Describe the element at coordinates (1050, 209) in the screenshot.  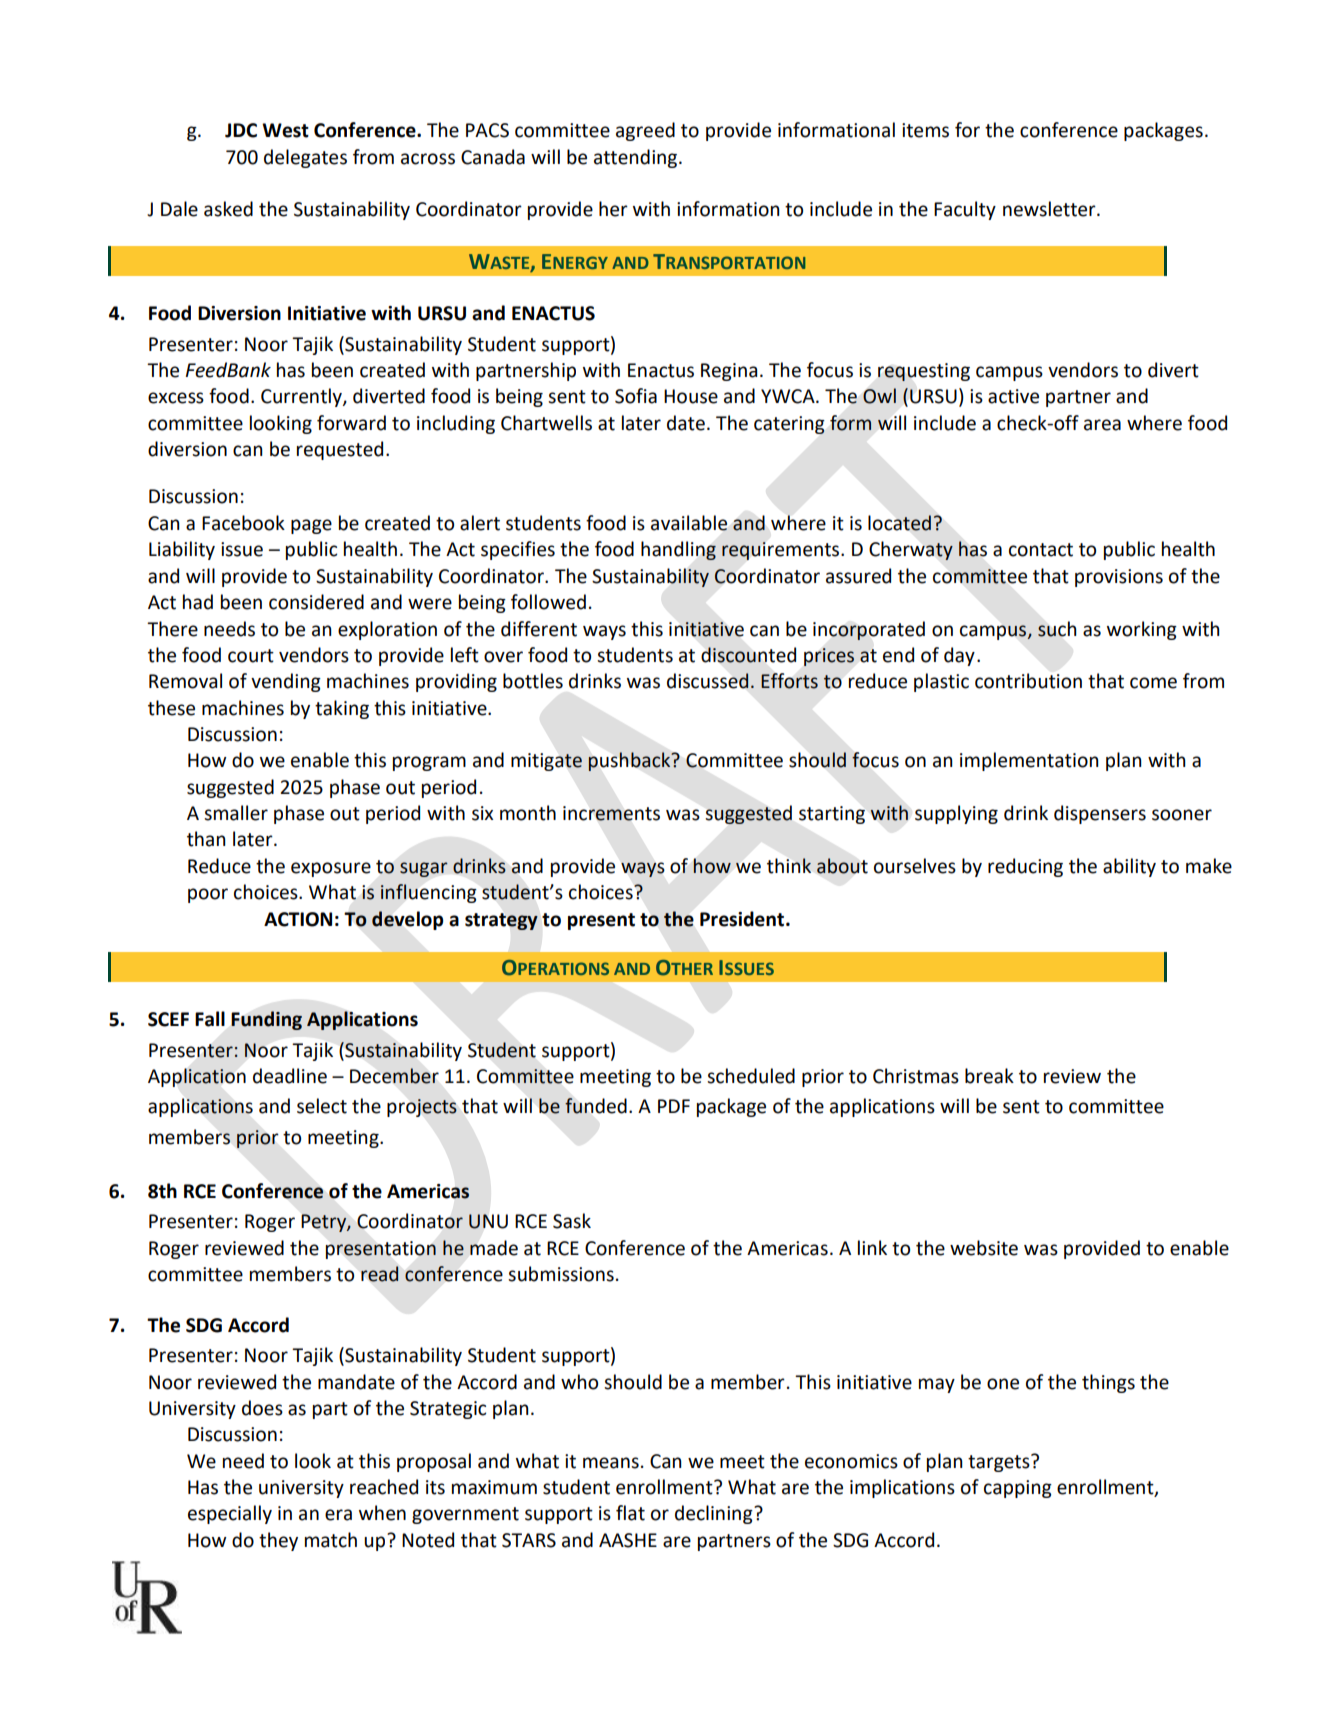
I see `newsletter` at that location.
